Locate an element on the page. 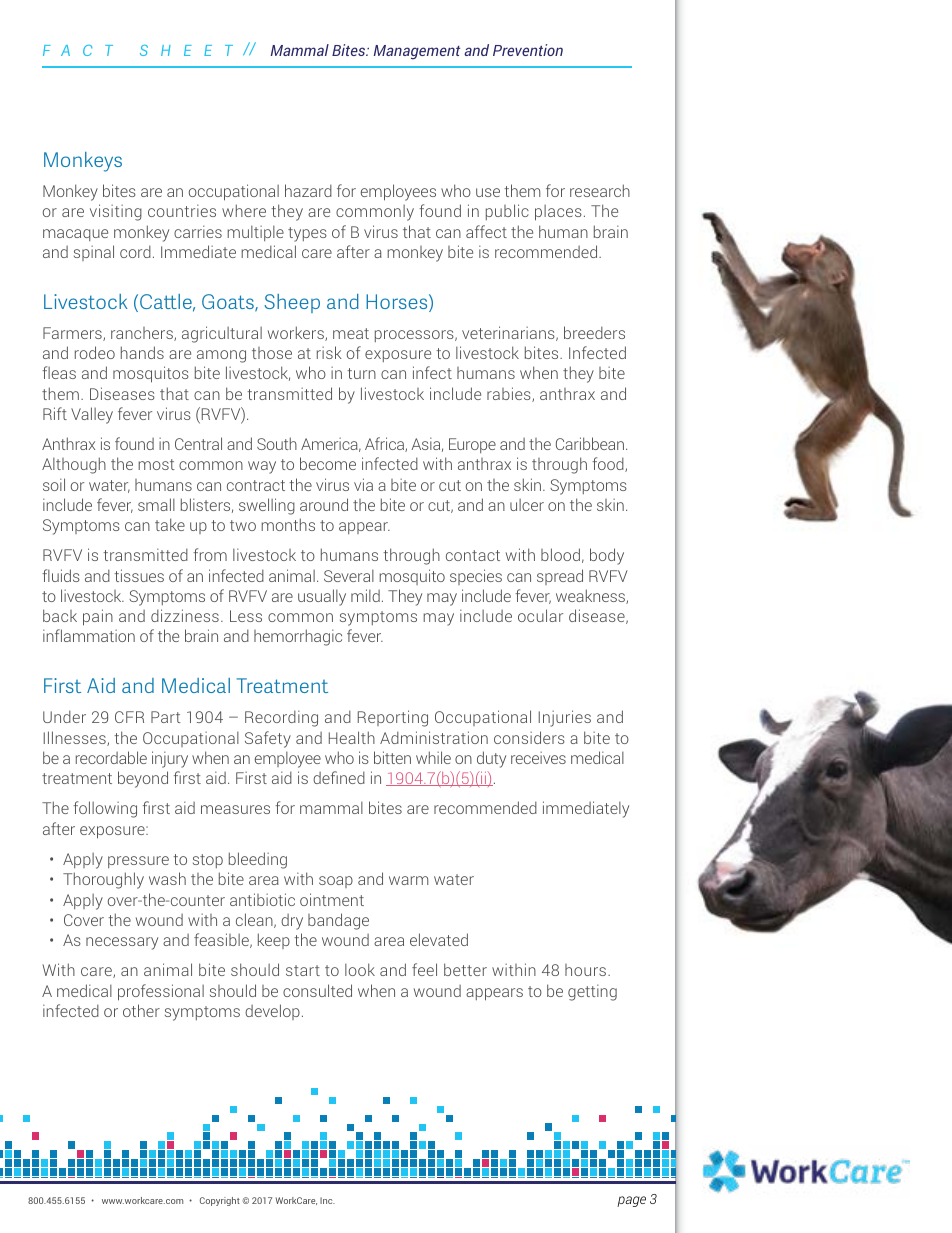  Caribbean is located at coordinates (590, 443).
